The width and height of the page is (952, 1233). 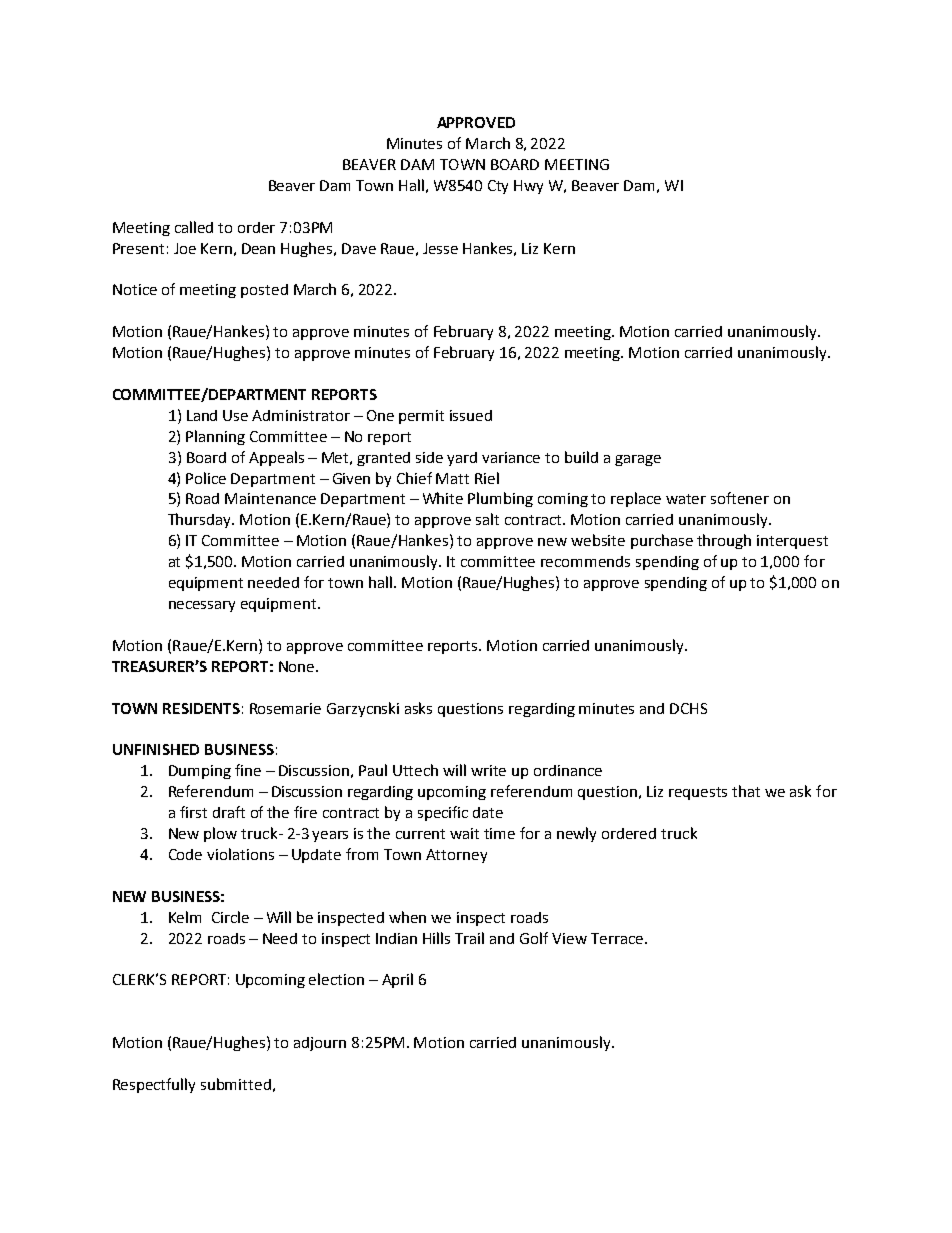 I want to click on purchase, so click(x=662, y=541).
